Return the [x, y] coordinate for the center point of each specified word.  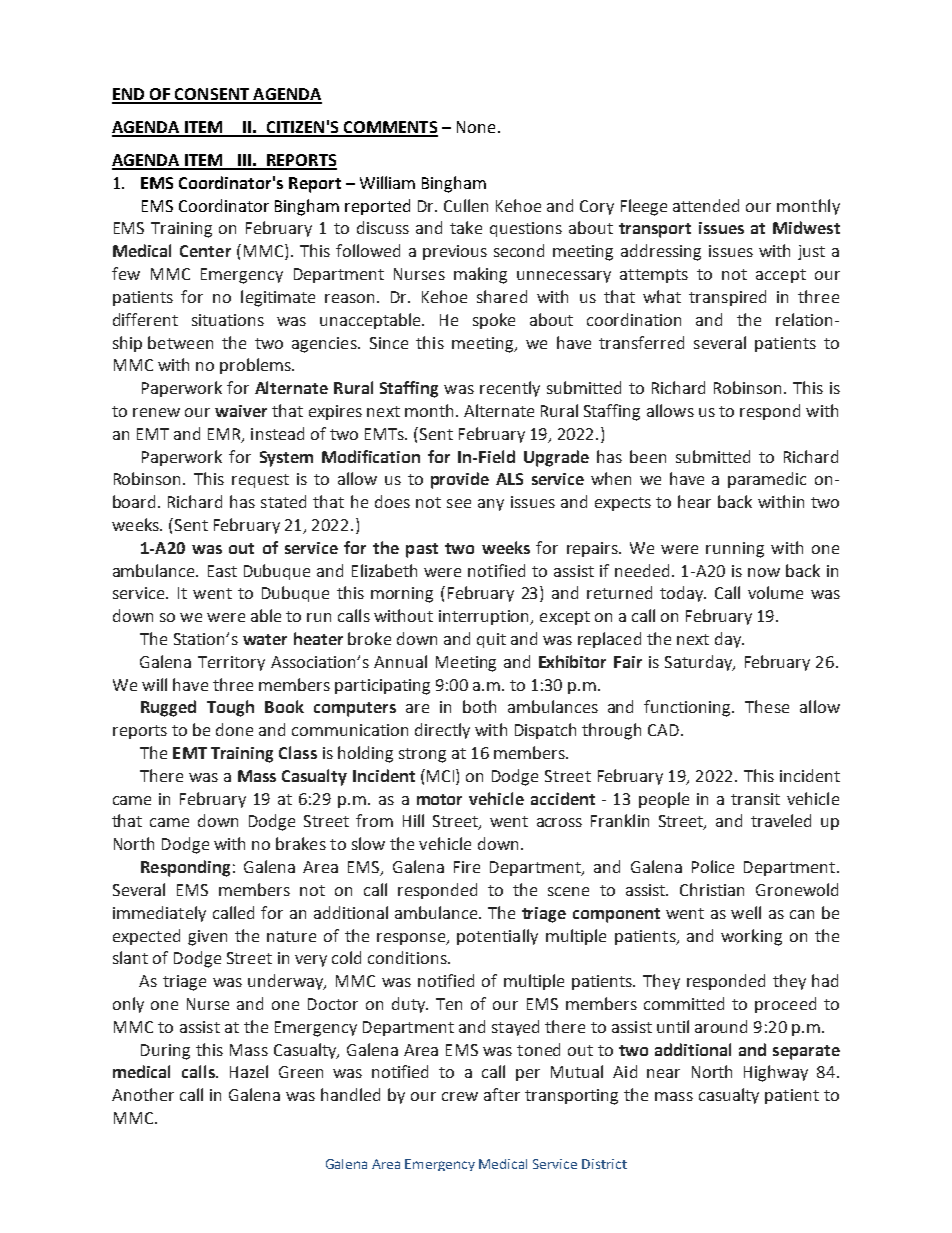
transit [755, 799]
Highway [776, 1073]
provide [460, 480]
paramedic [767, 480]
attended [706, 205]
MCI [442, 775]
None [476, 127]
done [234, 729]
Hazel [249, 1071]
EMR [225, 435]
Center [205, 251]
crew [460, 1096]
